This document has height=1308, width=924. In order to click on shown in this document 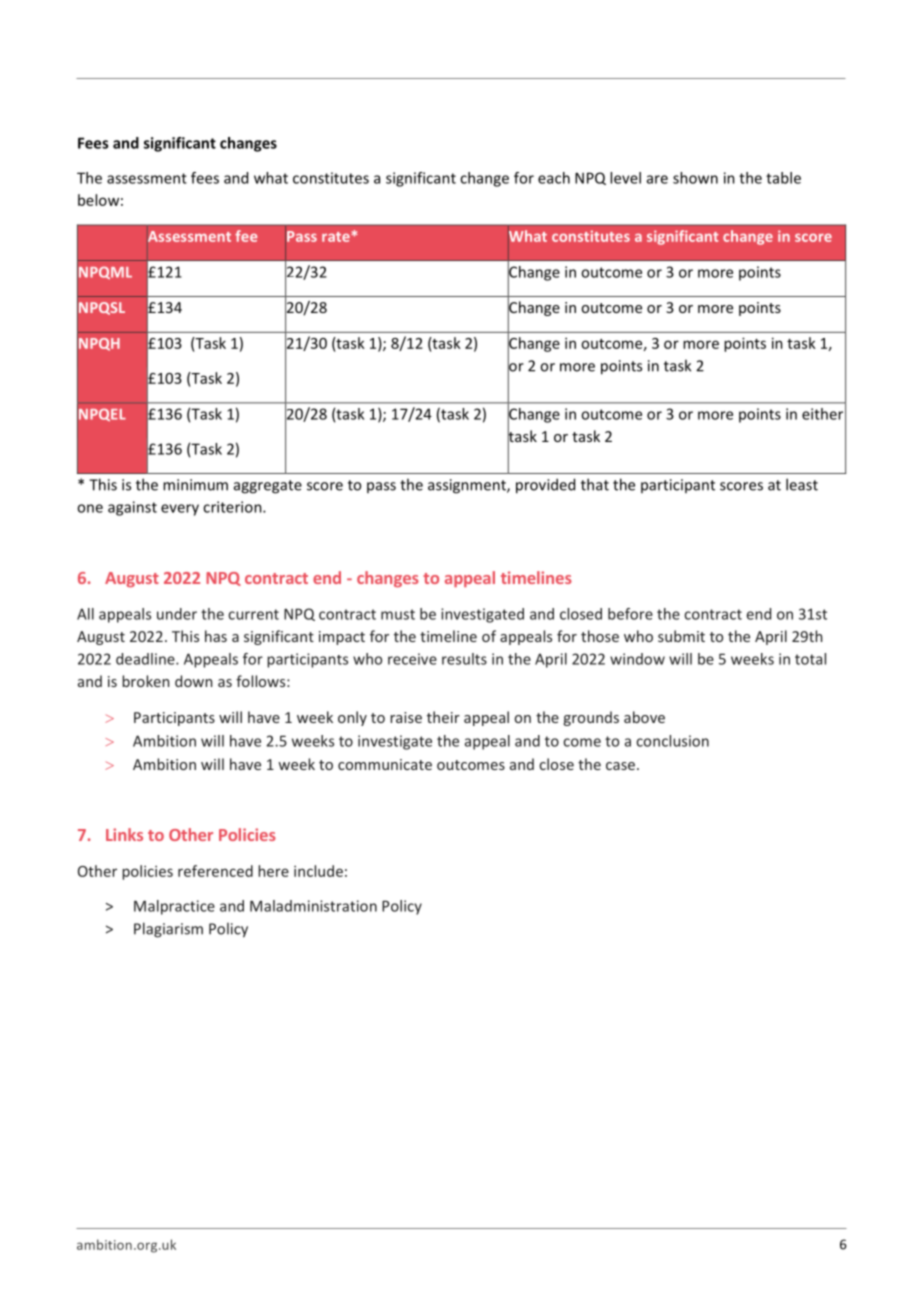, I will do `click(695, 178)`.
